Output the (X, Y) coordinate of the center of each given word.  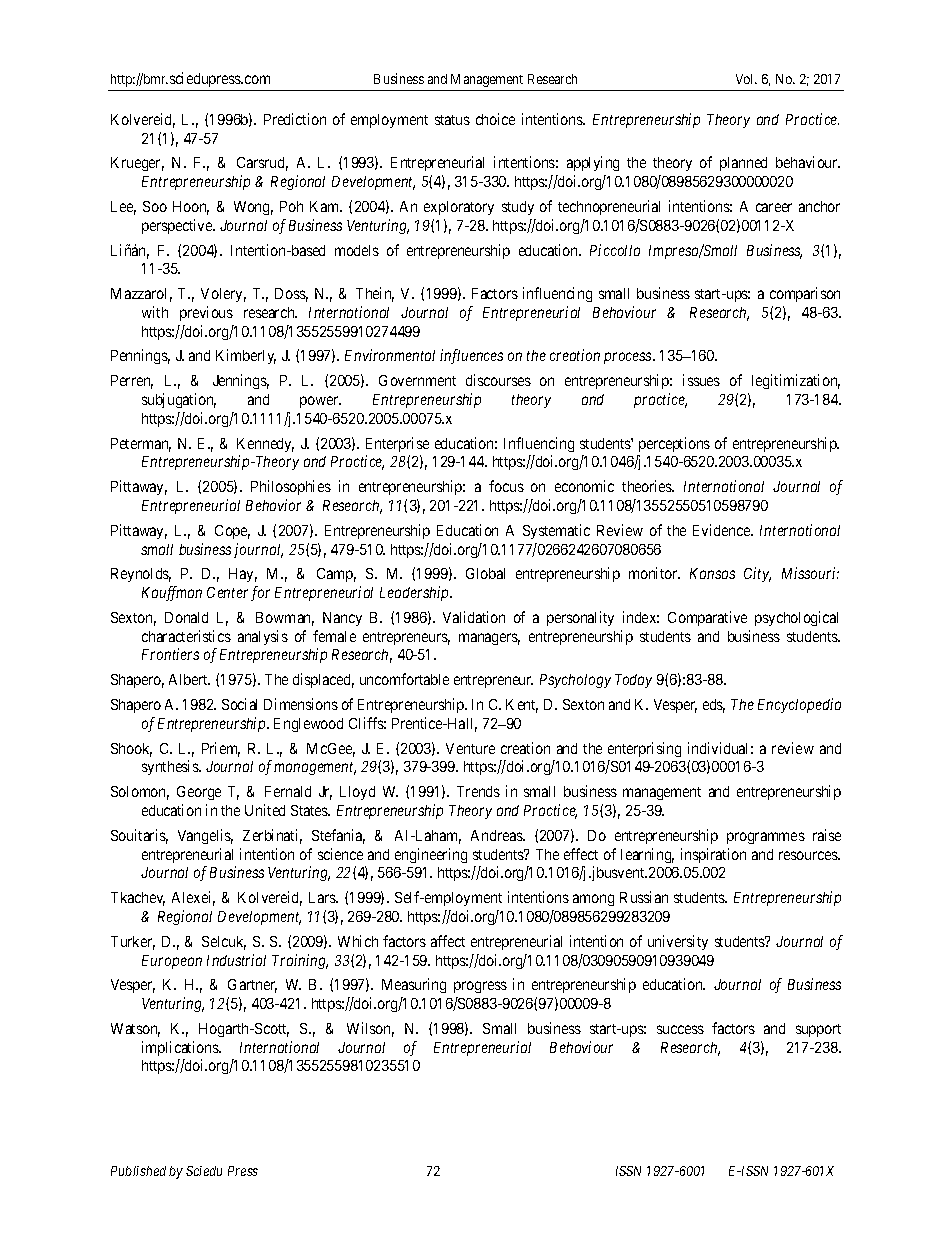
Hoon (191, 208)
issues (701, 380)
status (452, 120)
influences (471, 356)
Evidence (722, 530)
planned (743, 164)
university (678, 942)
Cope (232, 532)
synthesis (171, 767)
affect (448, 941)
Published (138, 1171)
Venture (470, 748)
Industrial (236, 960)
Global (485, 573)
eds (714, 706)
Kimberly (246, 356)
